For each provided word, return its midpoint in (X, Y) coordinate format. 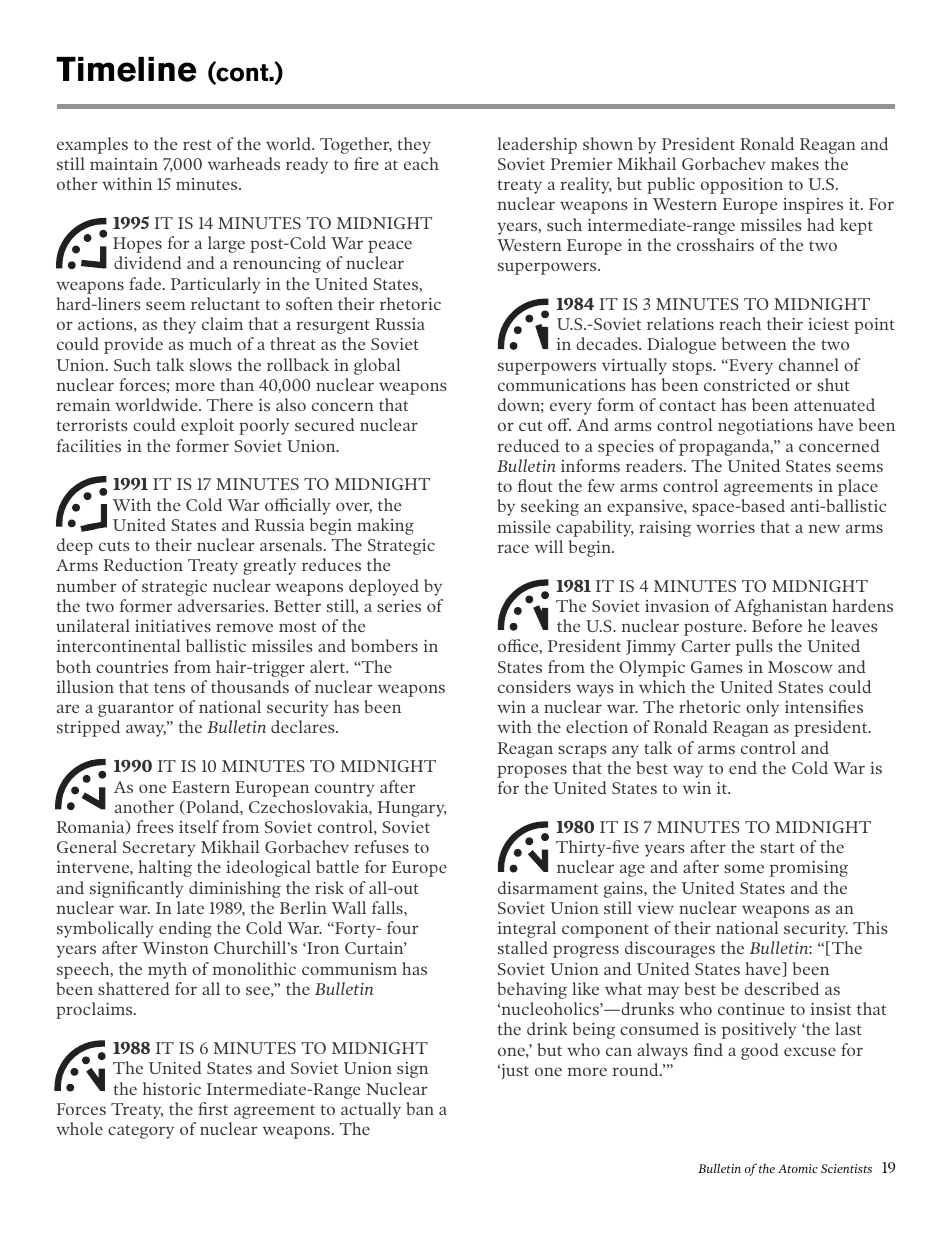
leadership (537, 145)
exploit (207, 426)
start (777, 848)
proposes (532, 771)
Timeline (126, 69)
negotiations (765, 427)
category (141, 1132)
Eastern (201, 787)
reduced (528, 445)
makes (795, 163)
